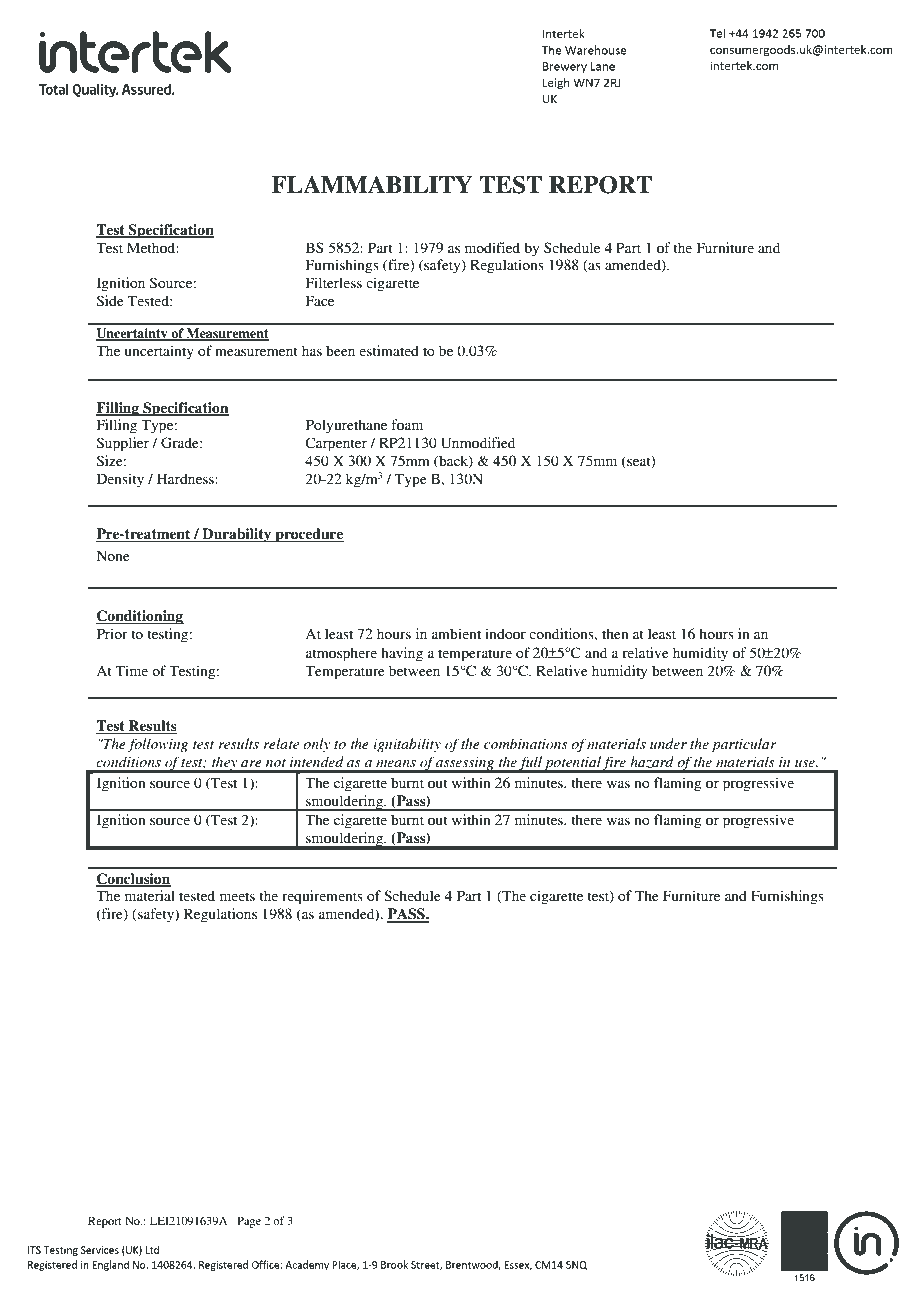 Image resolution: width=924 pixels, height=1308 pixels. What do you see at coordinates (110, 300) in the screenshot?
I see `Side` at bounding box center [110, 300].
